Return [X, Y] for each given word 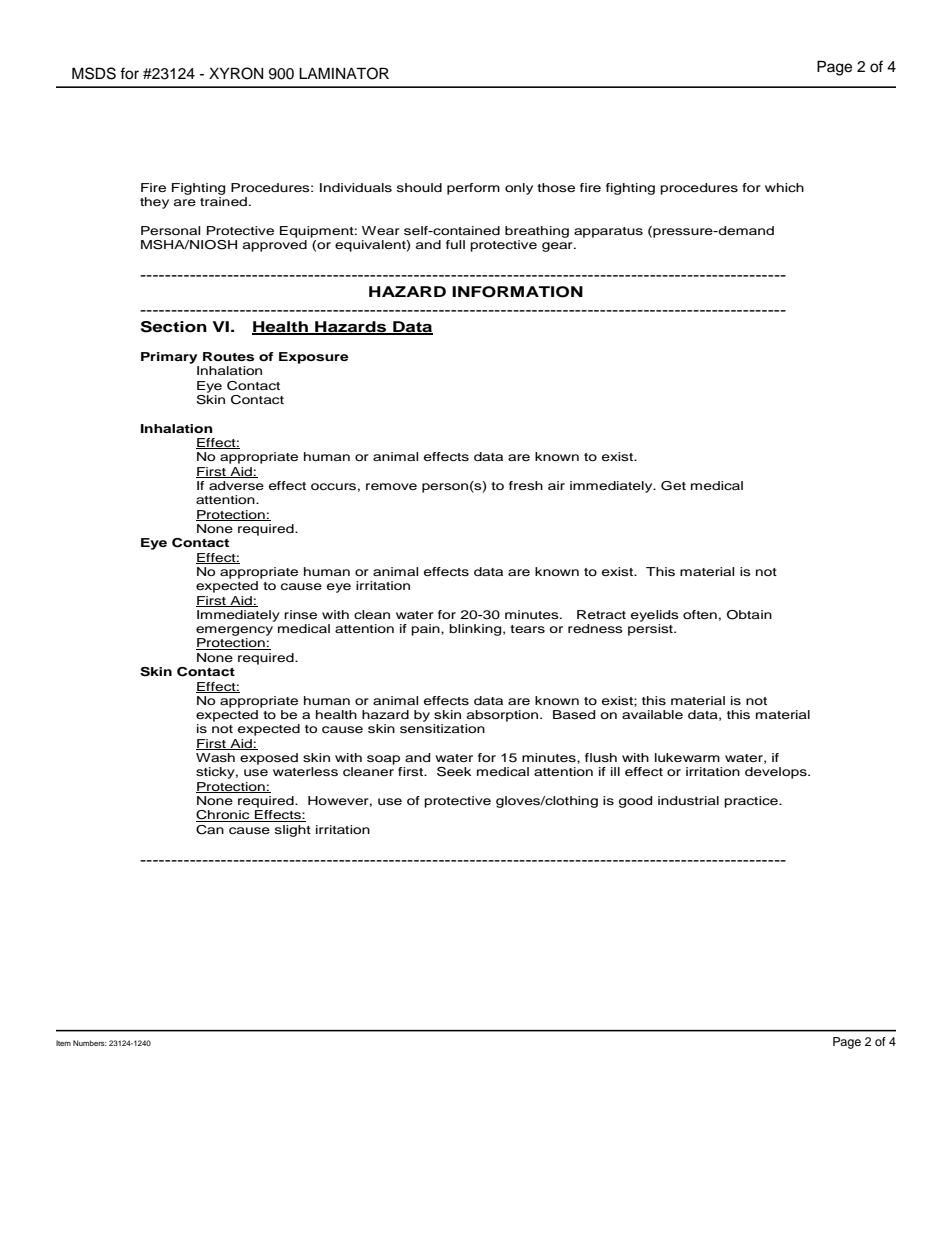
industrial [688, 800]
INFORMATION [517, 292]
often [700, 614]
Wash [215, 757]
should [419, 187]
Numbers [90, 1043]
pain [426, 630]
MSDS [94, 73]
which [784, 187]
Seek [454, 772]
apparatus [608, 232]
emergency [234, 631]
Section [174, 327]
